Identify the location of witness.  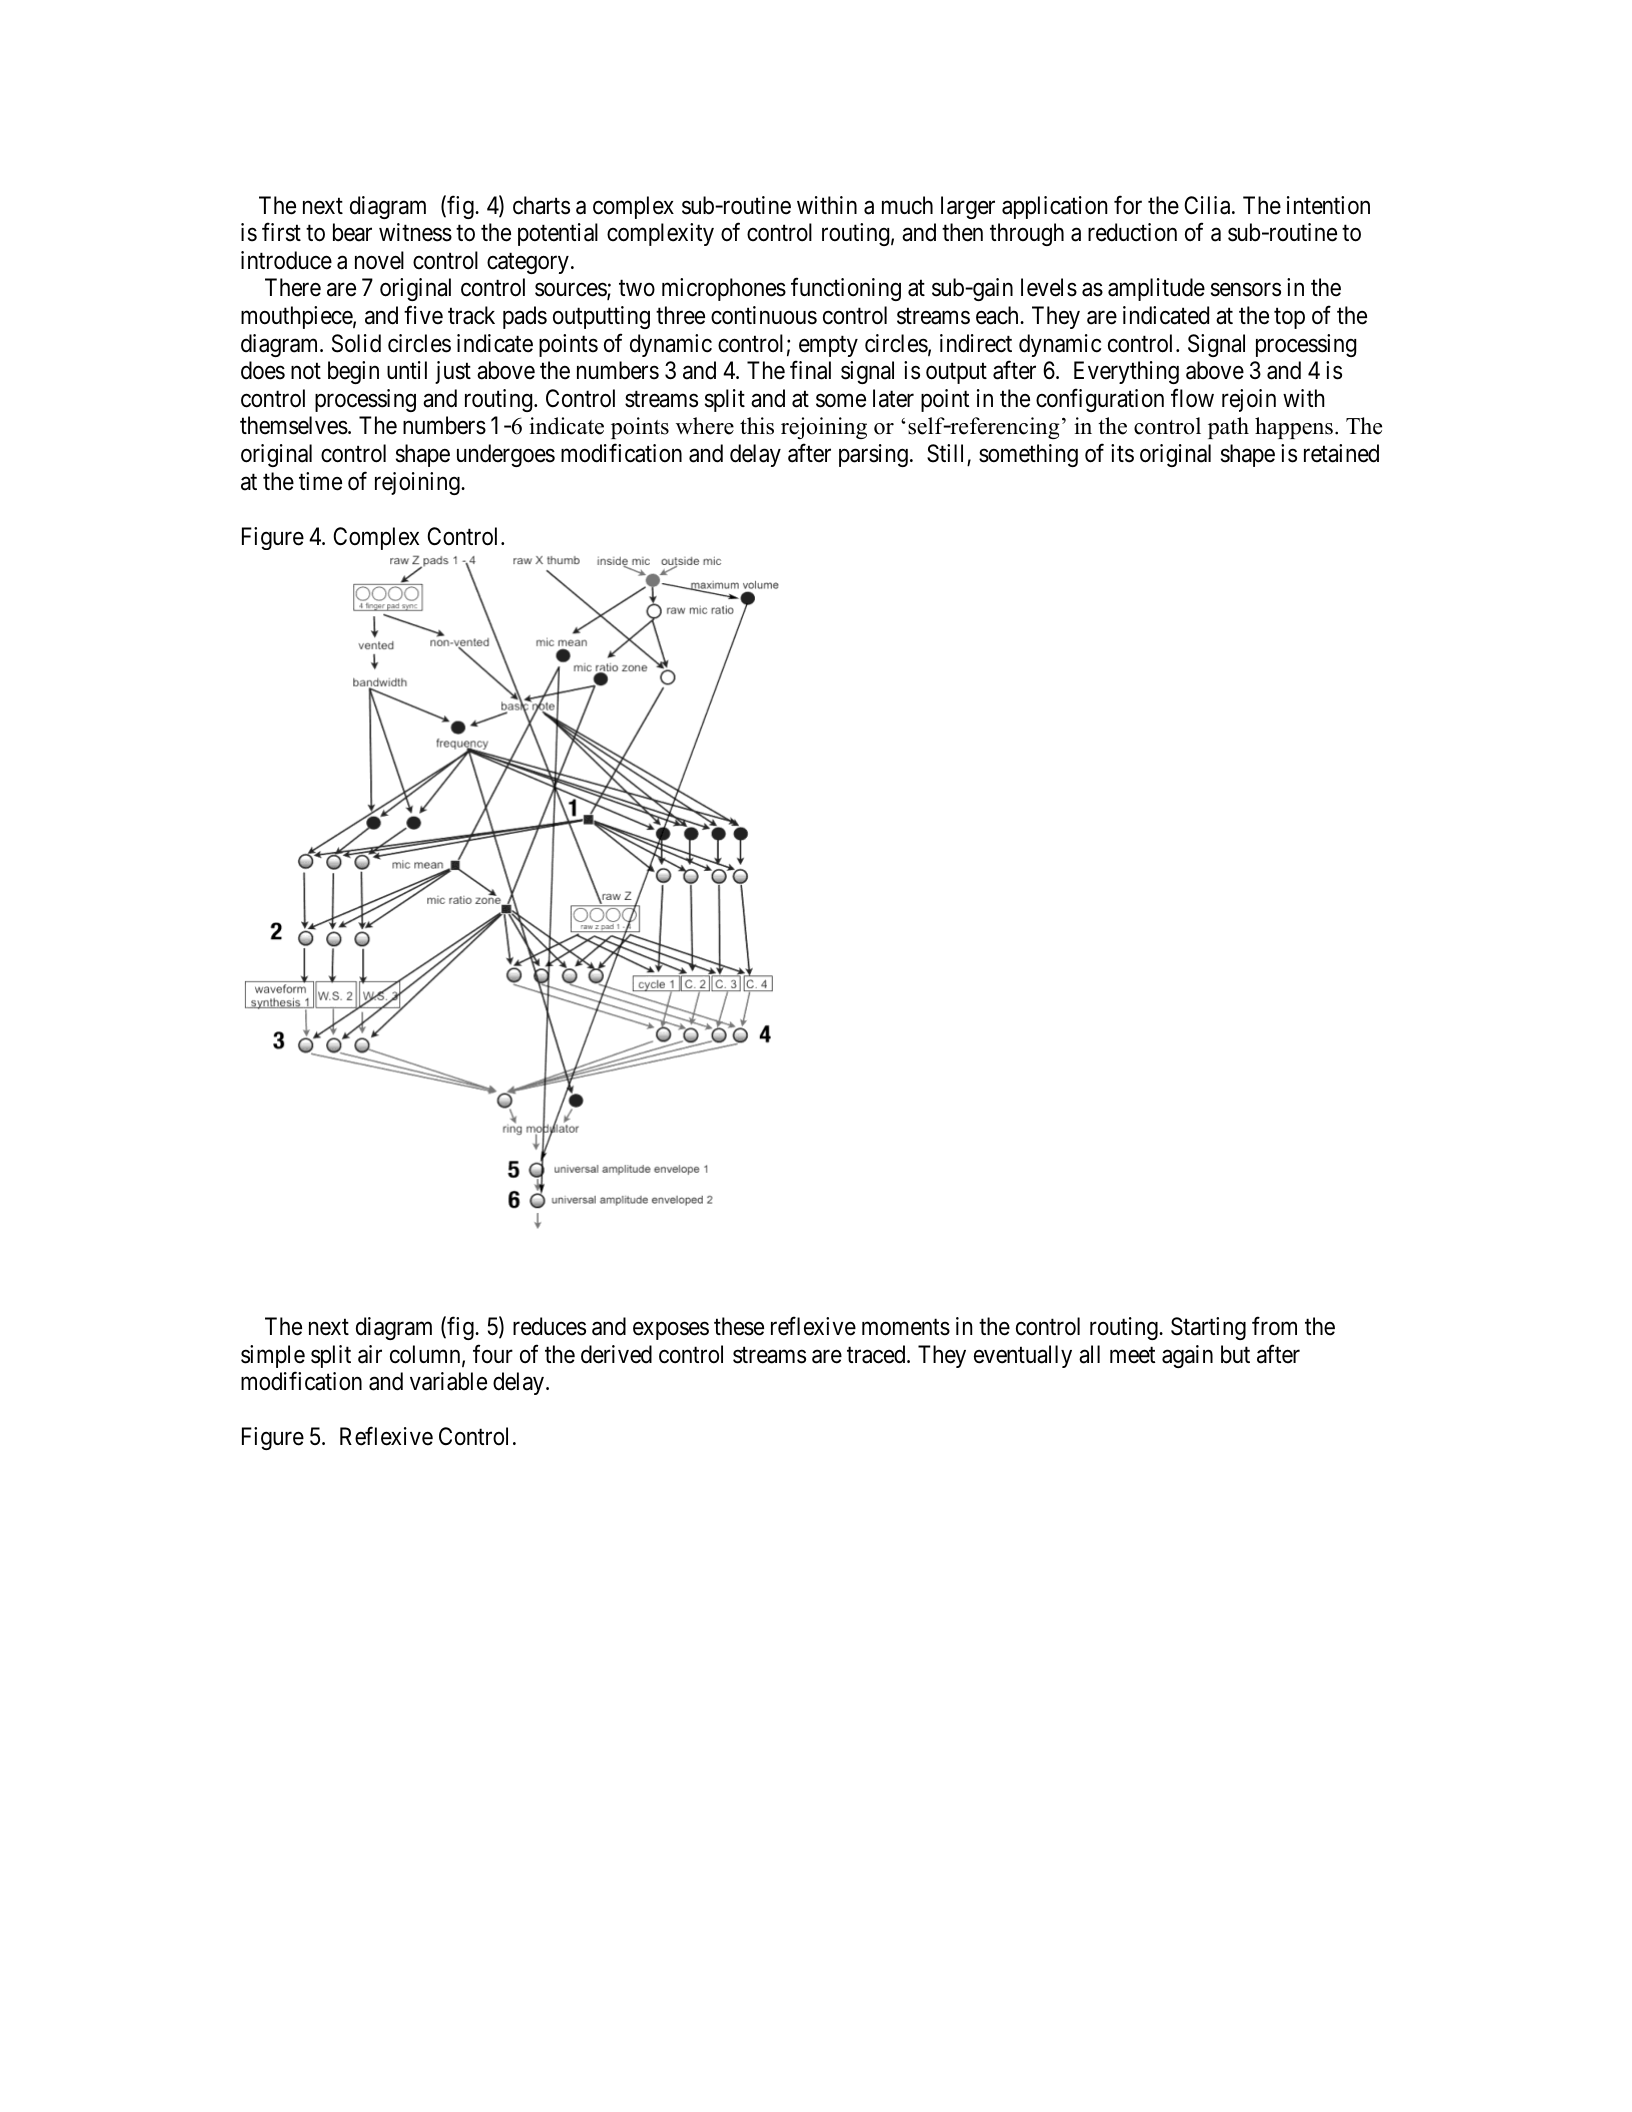
(415, 232).
